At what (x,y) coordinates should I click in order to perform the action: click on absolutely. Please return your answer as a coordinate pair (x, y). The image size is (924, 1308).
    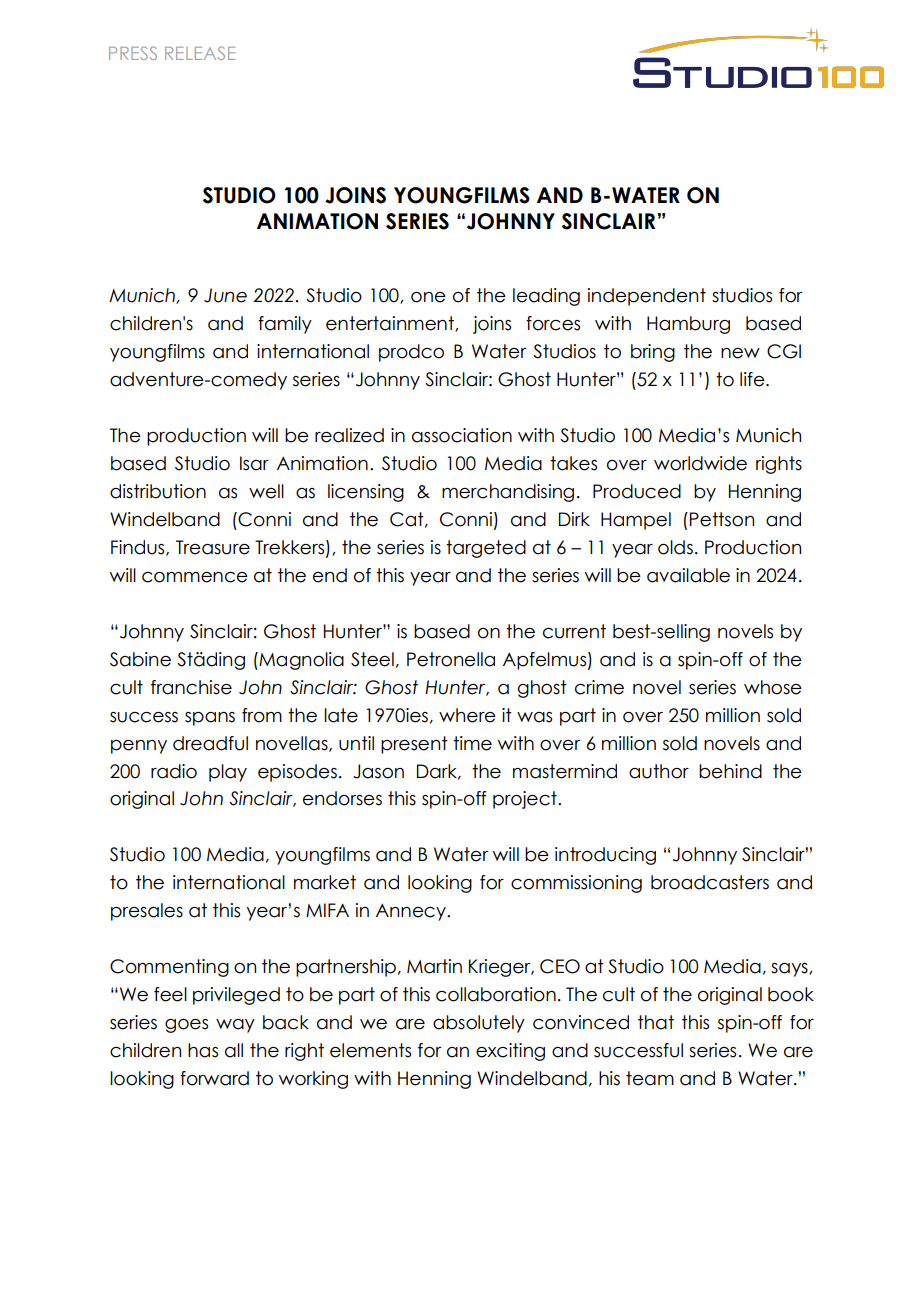
    Looking at the image, I should click on (479, 1024).
